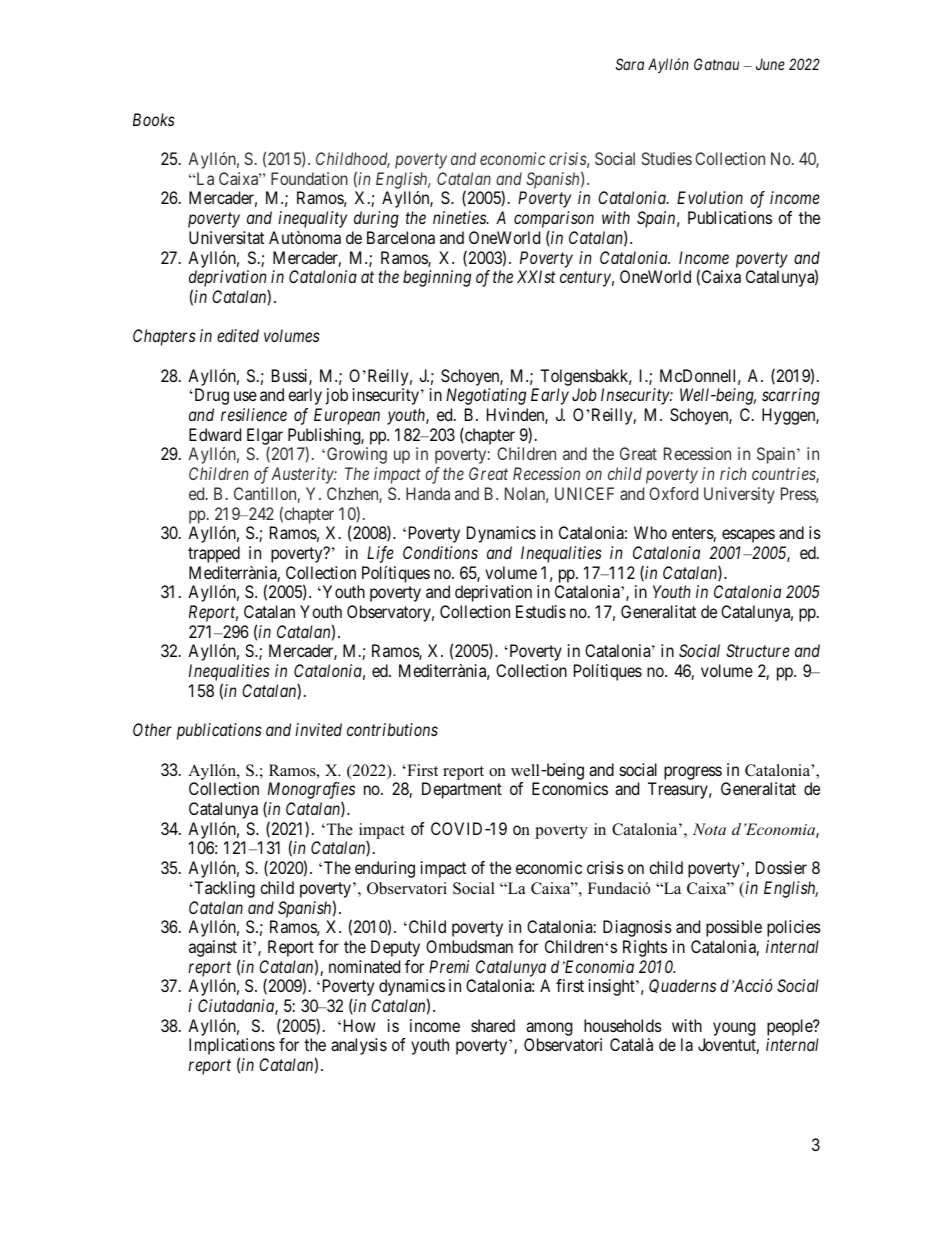 This document has width=952, height=1233. Describe the element at coordinates (630, 64) in the document. I see `Sara` at that location.
